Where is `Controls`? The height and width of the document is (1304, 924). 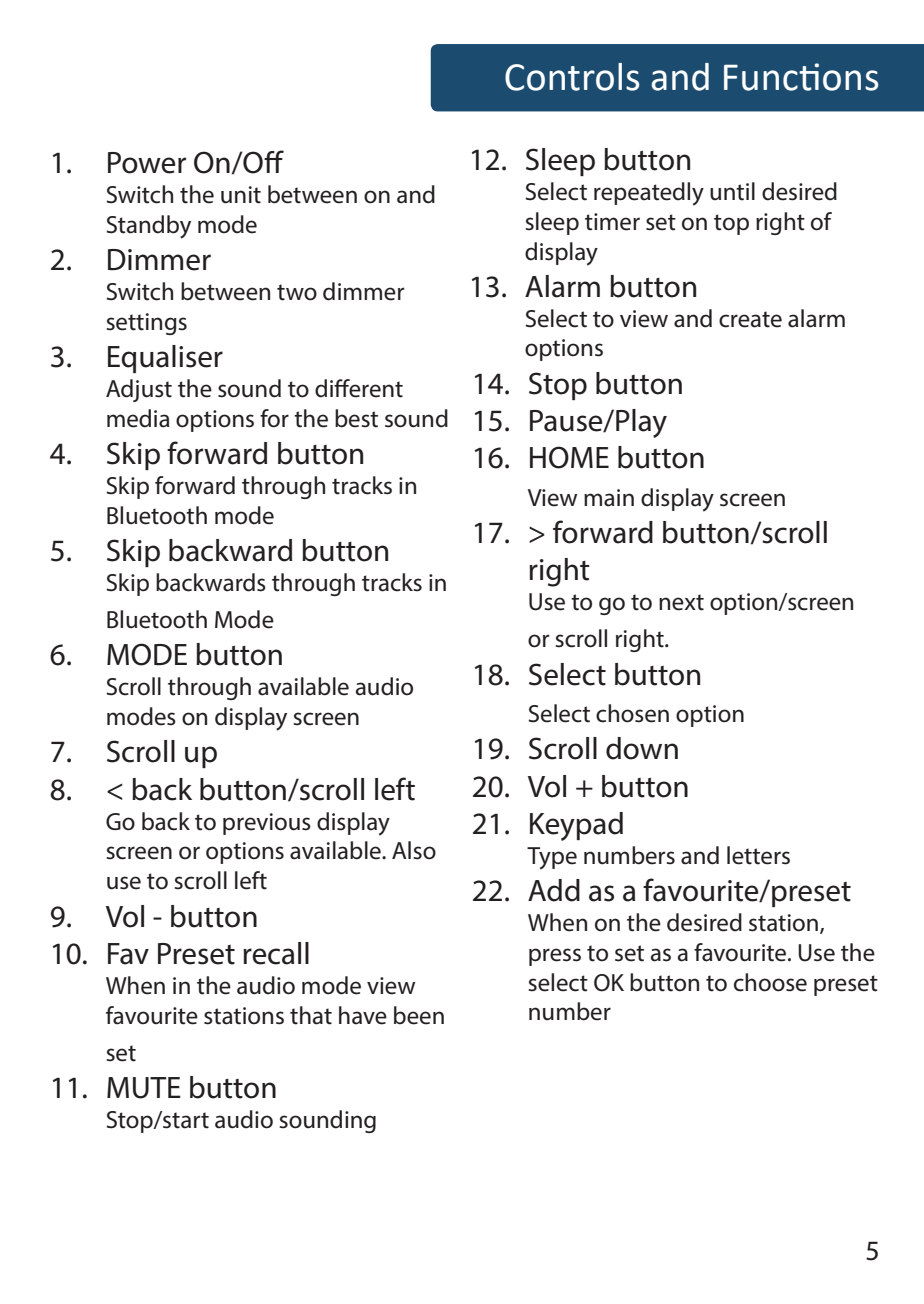
Controls is located at coordinates (572, 77).
